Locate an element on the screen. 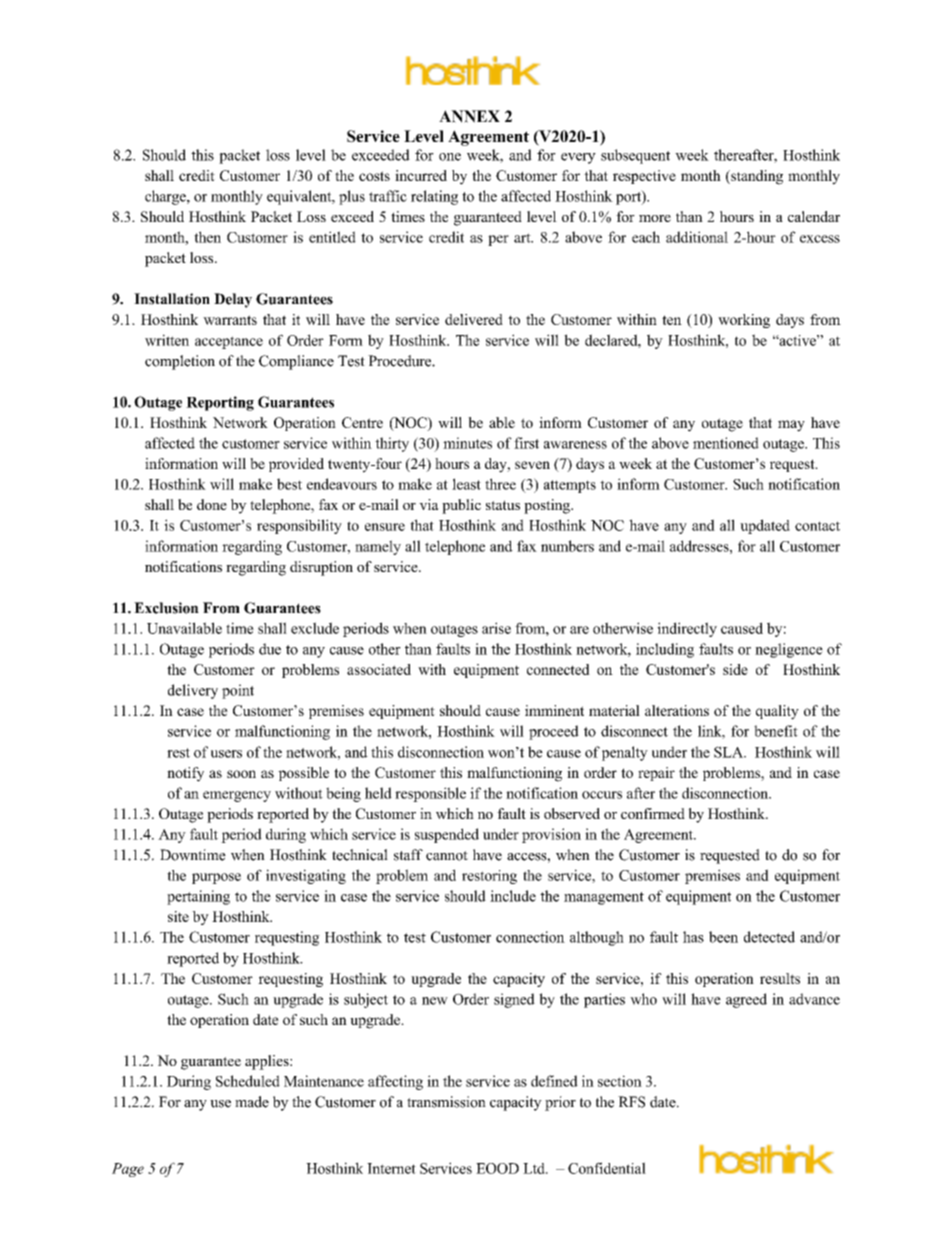 The image size is (952, 1233). minutes is located at coordinates (467, 443).
